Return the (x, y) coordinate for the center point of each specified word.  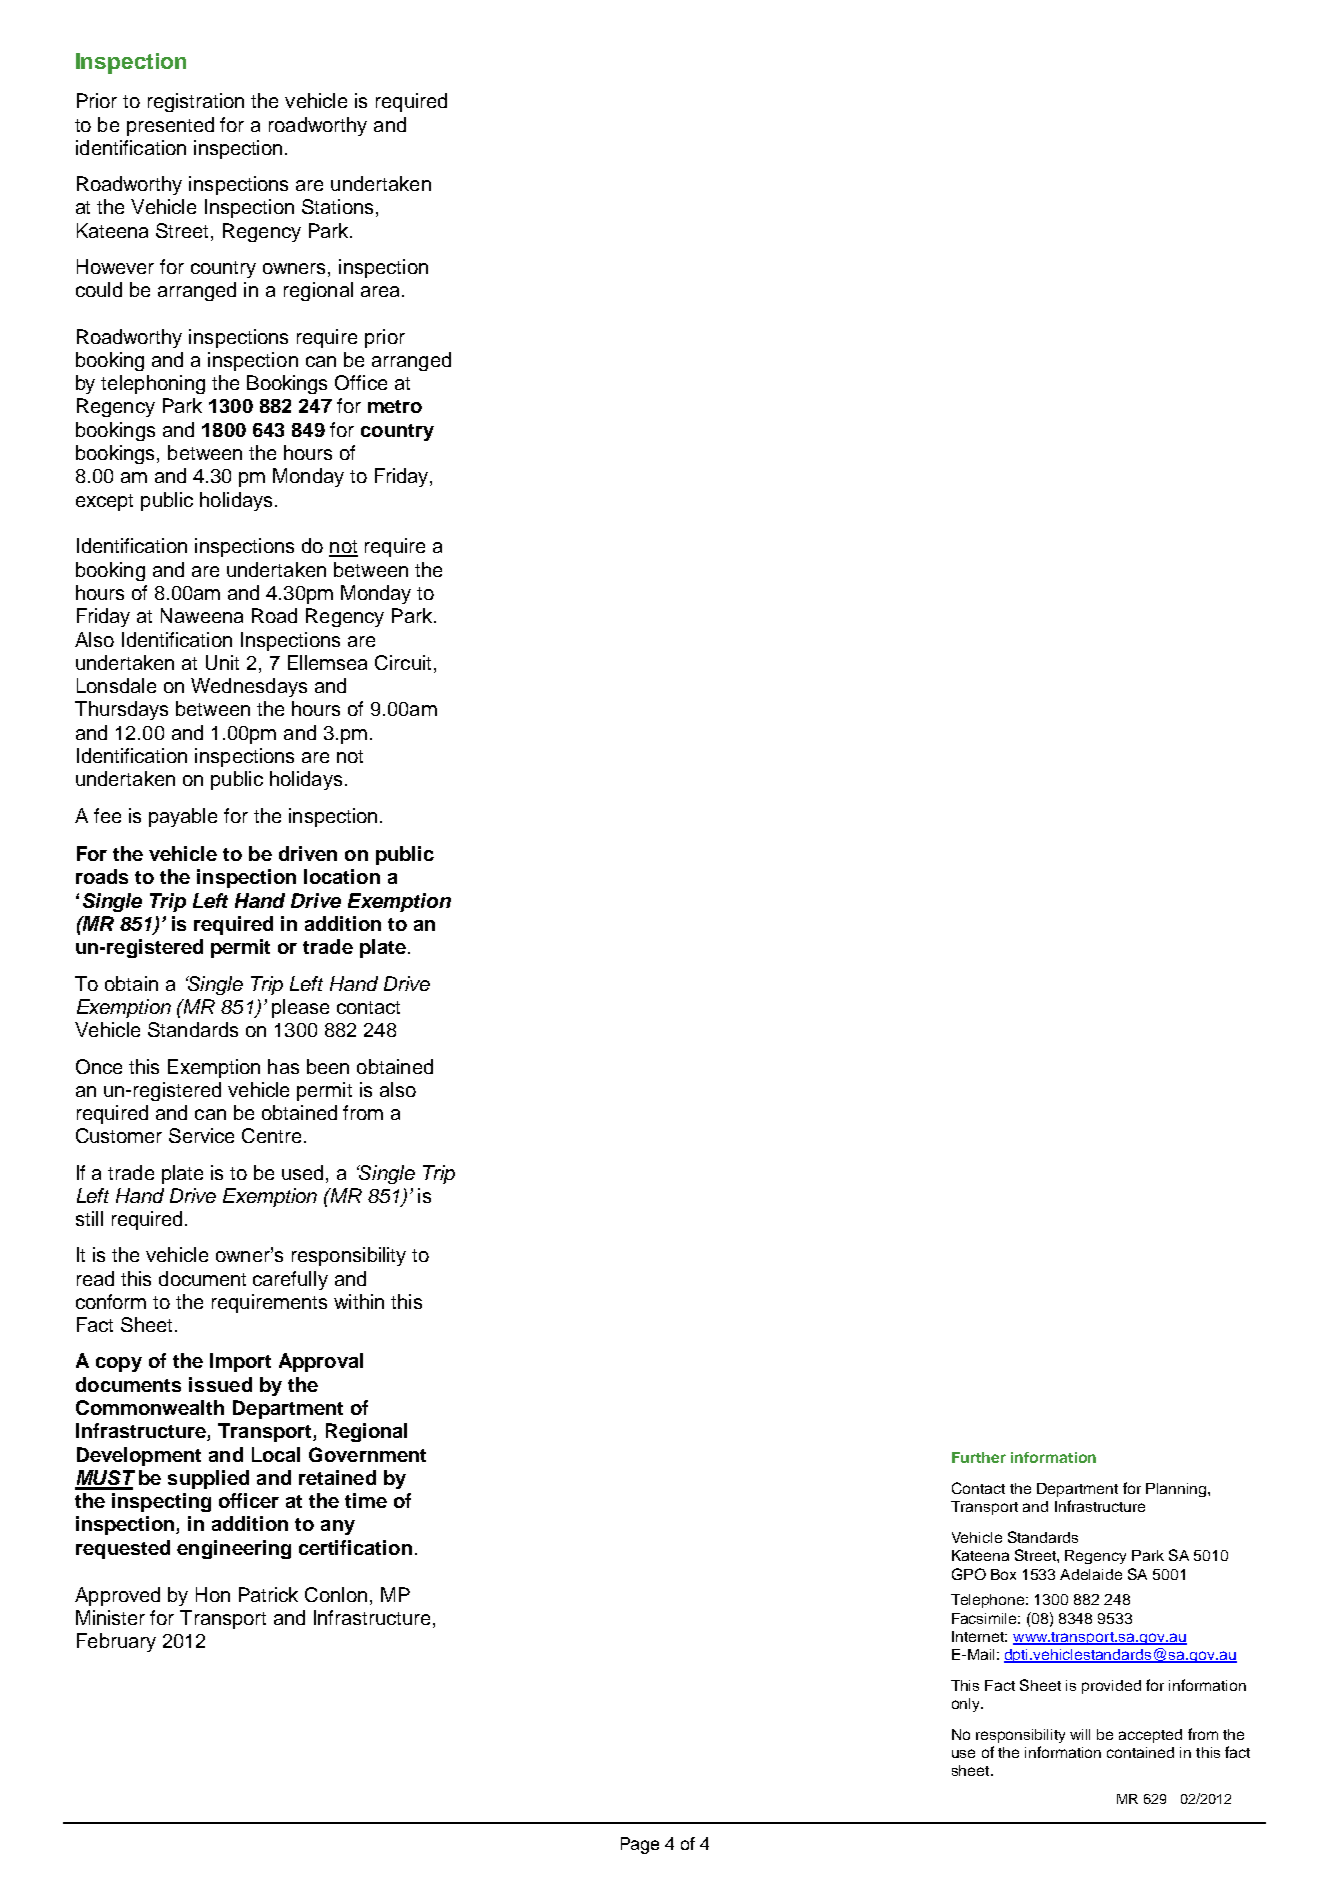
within (359, 1301)
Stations (337, 206)
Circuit (403, 662)
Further (979, 1457)
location (342, 876)
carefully (290, 1280)
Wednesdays (249, 687)
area (380, 291)
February (116, 1642)
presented (170, 126)
